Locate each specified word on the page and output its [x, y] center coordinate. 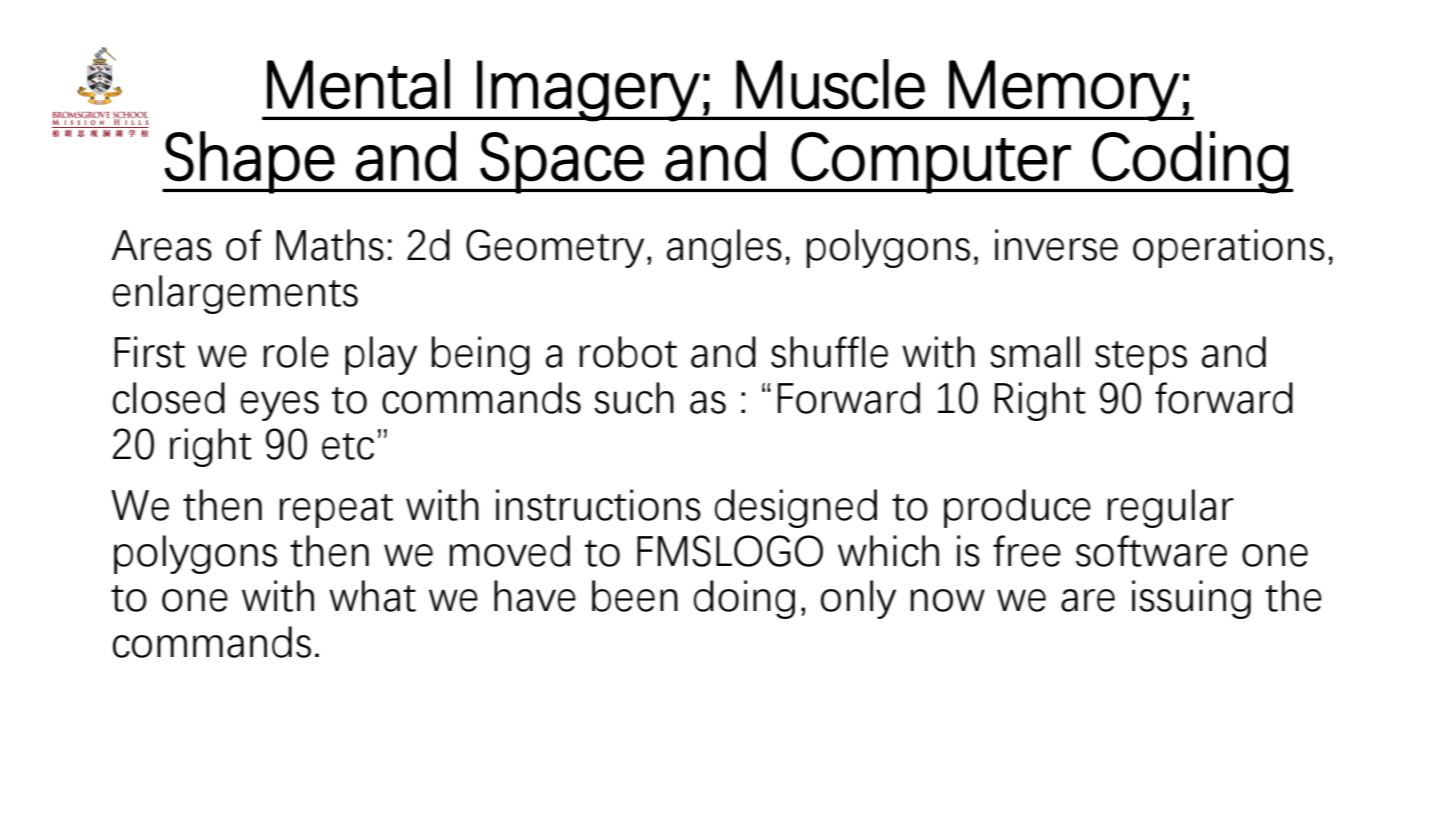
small [1035, 352]
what [372, 596]
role [296, 352]
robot [628, 352]
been [635, 596]
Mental [358, 84]
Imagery [588, 91]
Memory [1064, 91]
